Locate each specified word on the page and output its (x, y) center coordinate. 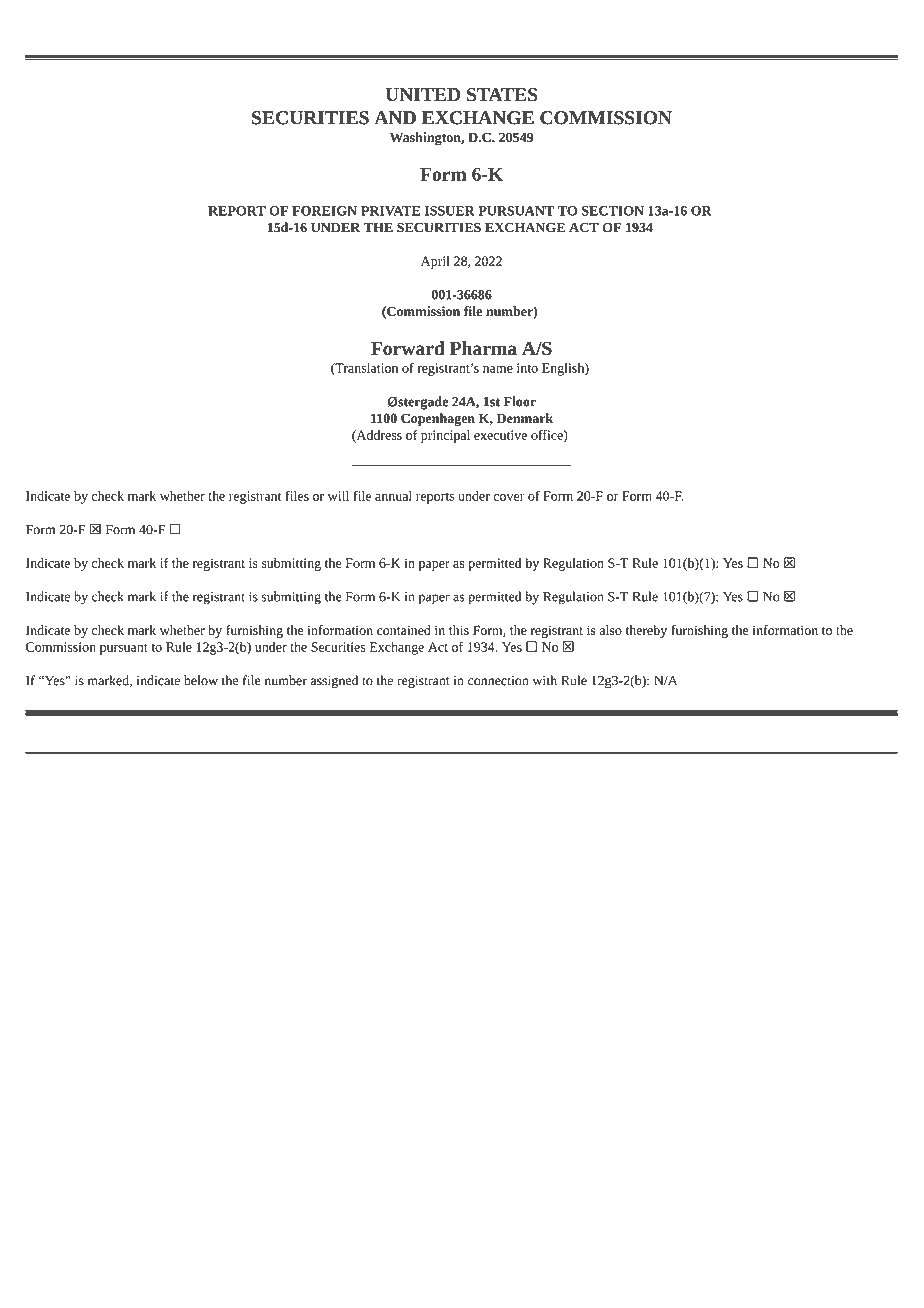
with (545, 680)
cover (509, 497)
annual (393, 496)
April (435, 262)
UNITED (423, 95)
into (527, 368)
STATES (502, 95)
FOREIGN (324, 211)
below (201, 680)
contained (404, 630)
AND (395, 118)
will (338, 496)
